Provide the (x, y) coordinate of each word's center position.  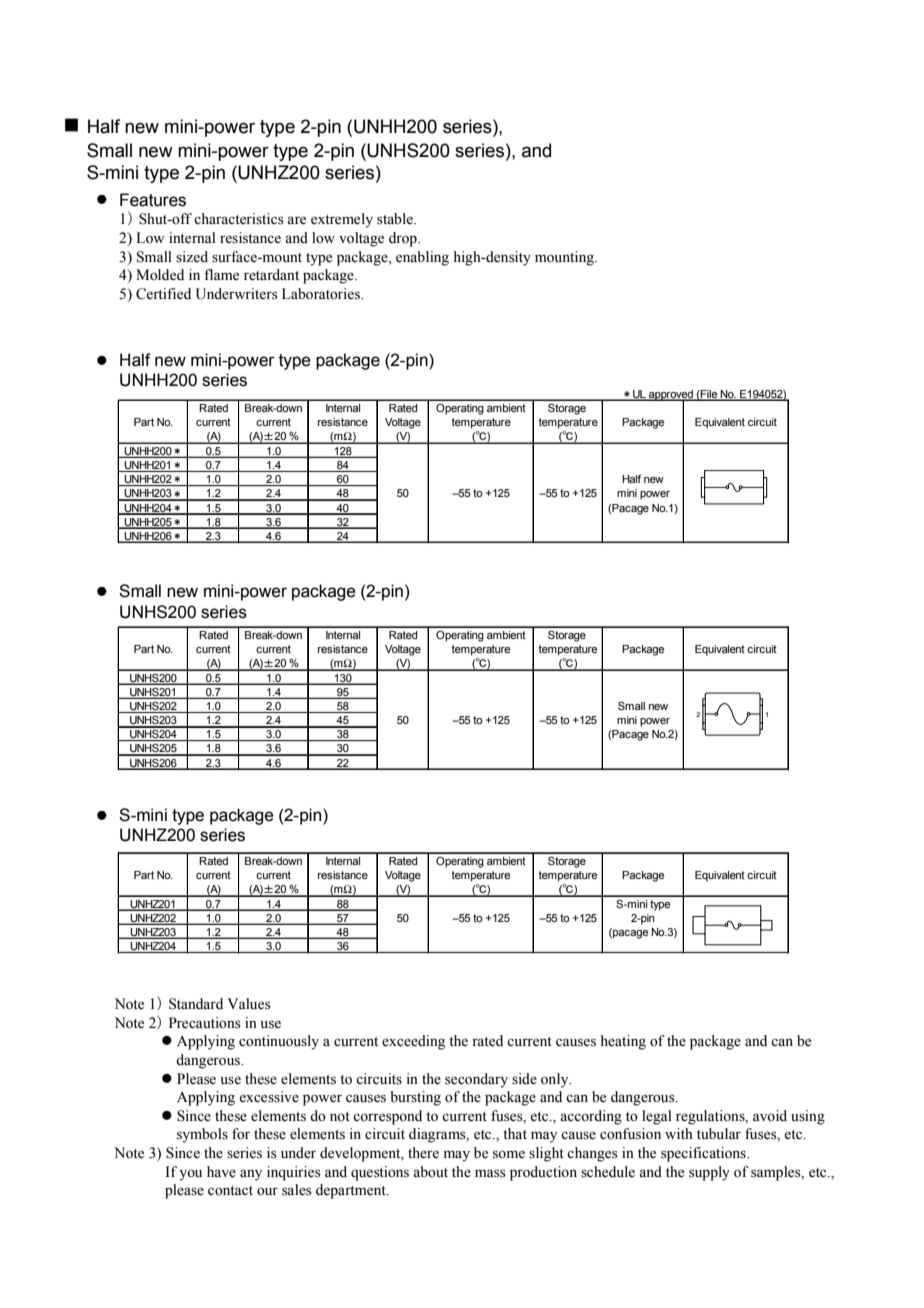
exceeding (413, 1042)
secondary (476, 1080)
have (221, 1172)
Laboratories (322, 294)
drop (404, 239)
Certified (163, 294)
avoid (770, 1116)
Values (249, 1004)
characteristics (239, 219)
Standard (196, 1004)
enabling (422, 258)
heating (623, 1042)
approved (671, 396)
